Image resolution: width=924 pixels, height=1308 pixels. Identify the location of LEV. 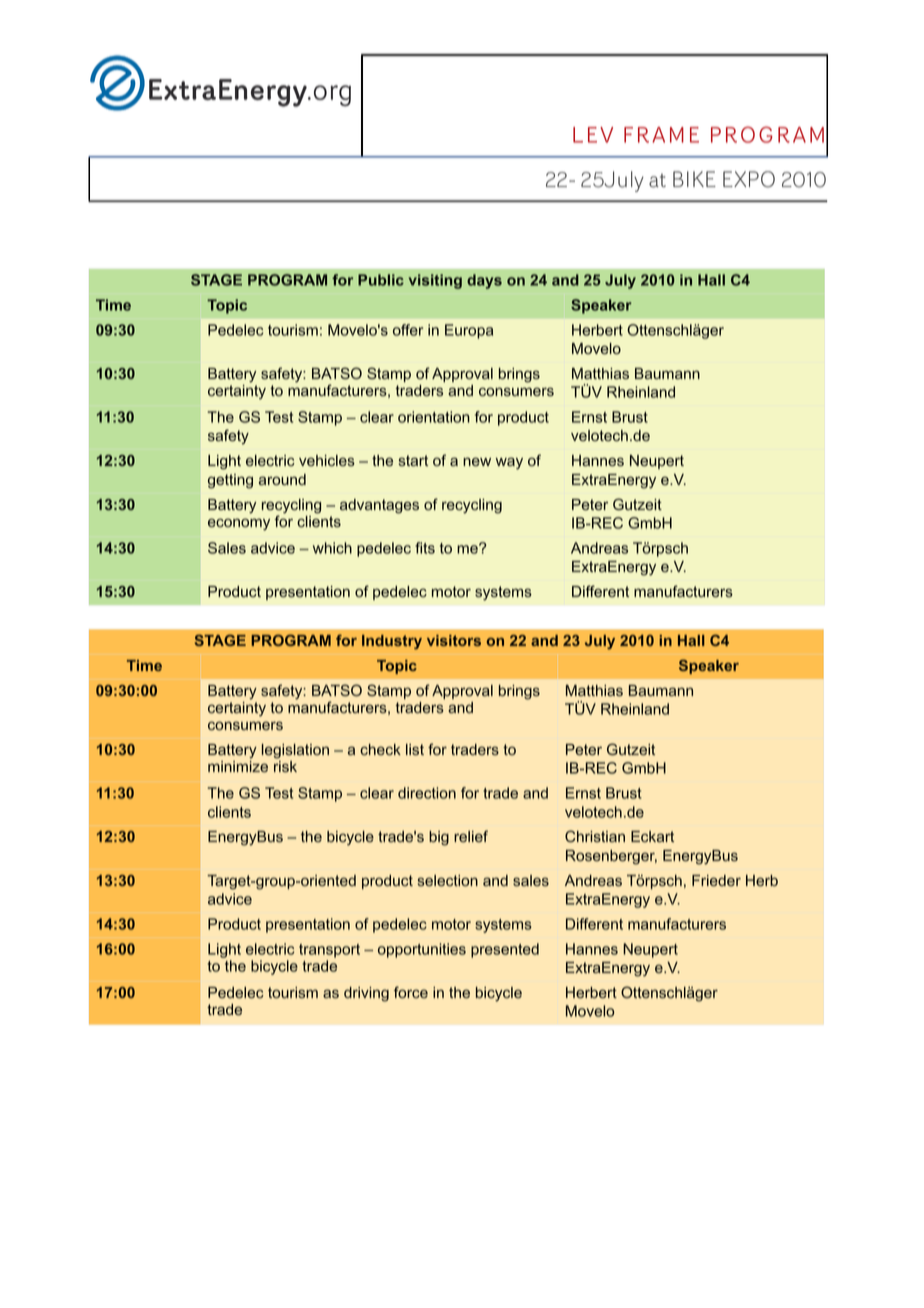
(593, 135).
